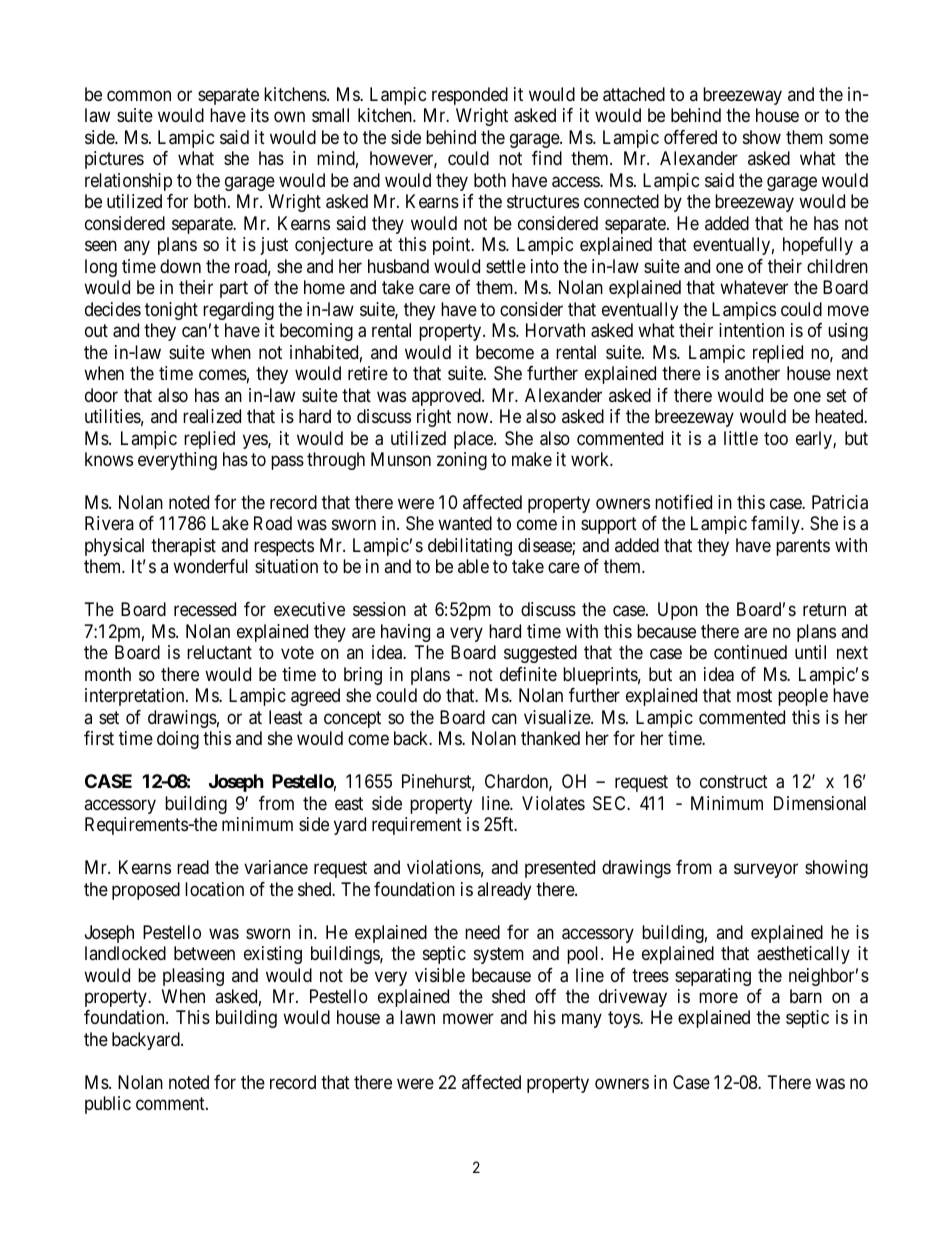  Describe the element at coordinates (139, 95) in the screenshot. I see `common` at that location.
